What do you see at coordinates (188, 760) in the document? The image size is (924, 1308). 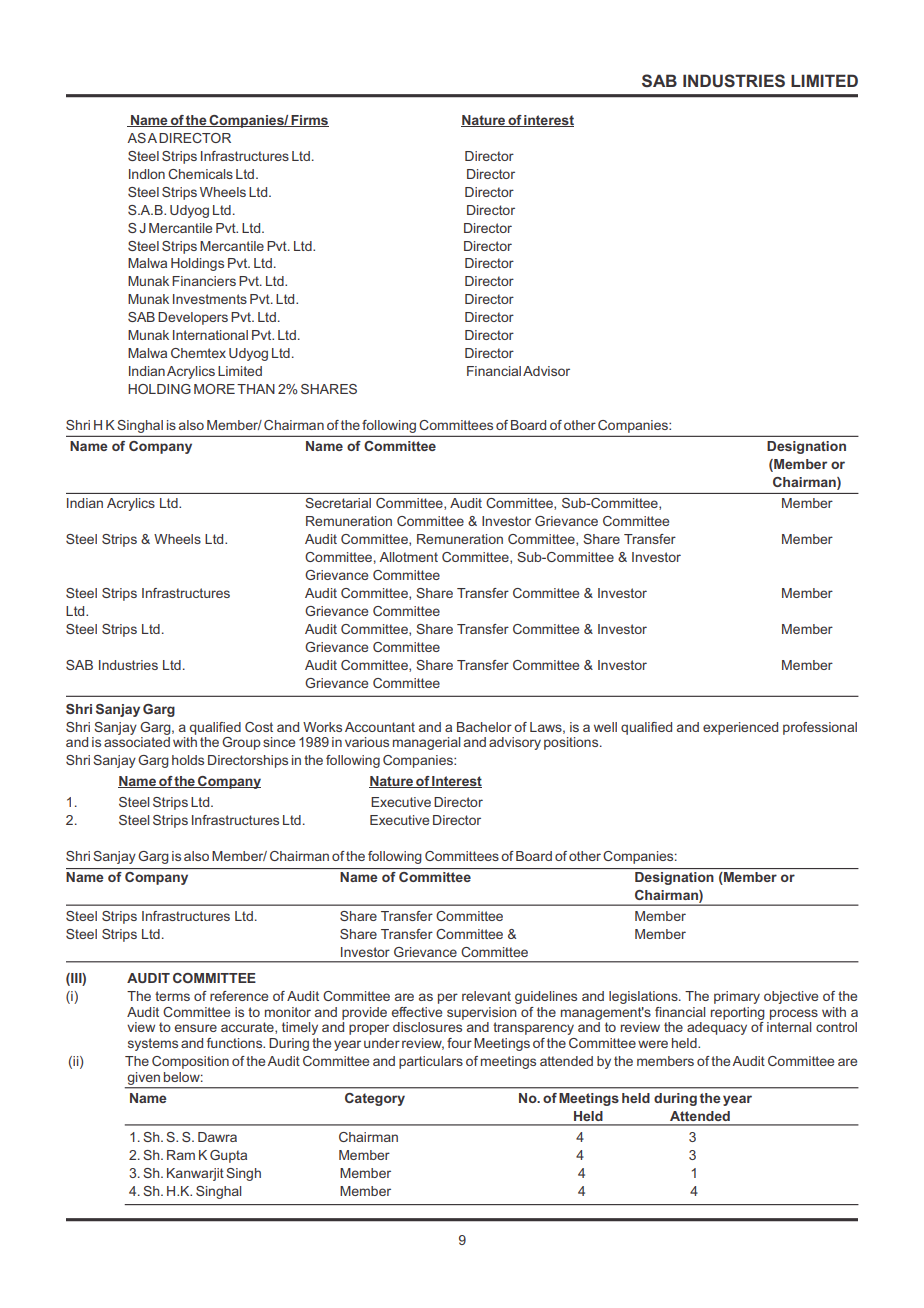 I see `holds` at bounding box center [188, 760].
